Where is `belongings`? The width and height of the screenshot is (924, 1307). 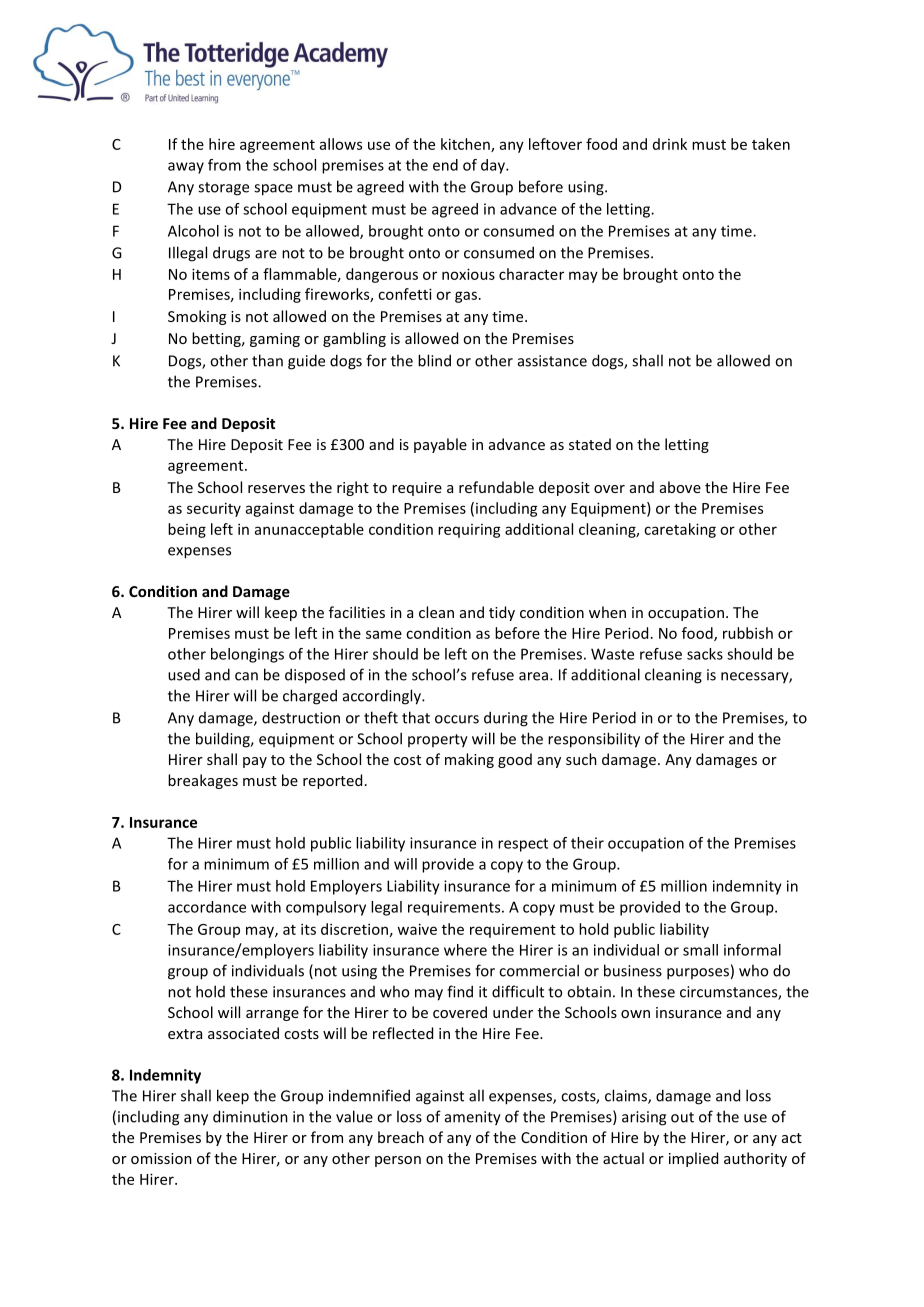
belongings is located at coordinates (247, 655).
